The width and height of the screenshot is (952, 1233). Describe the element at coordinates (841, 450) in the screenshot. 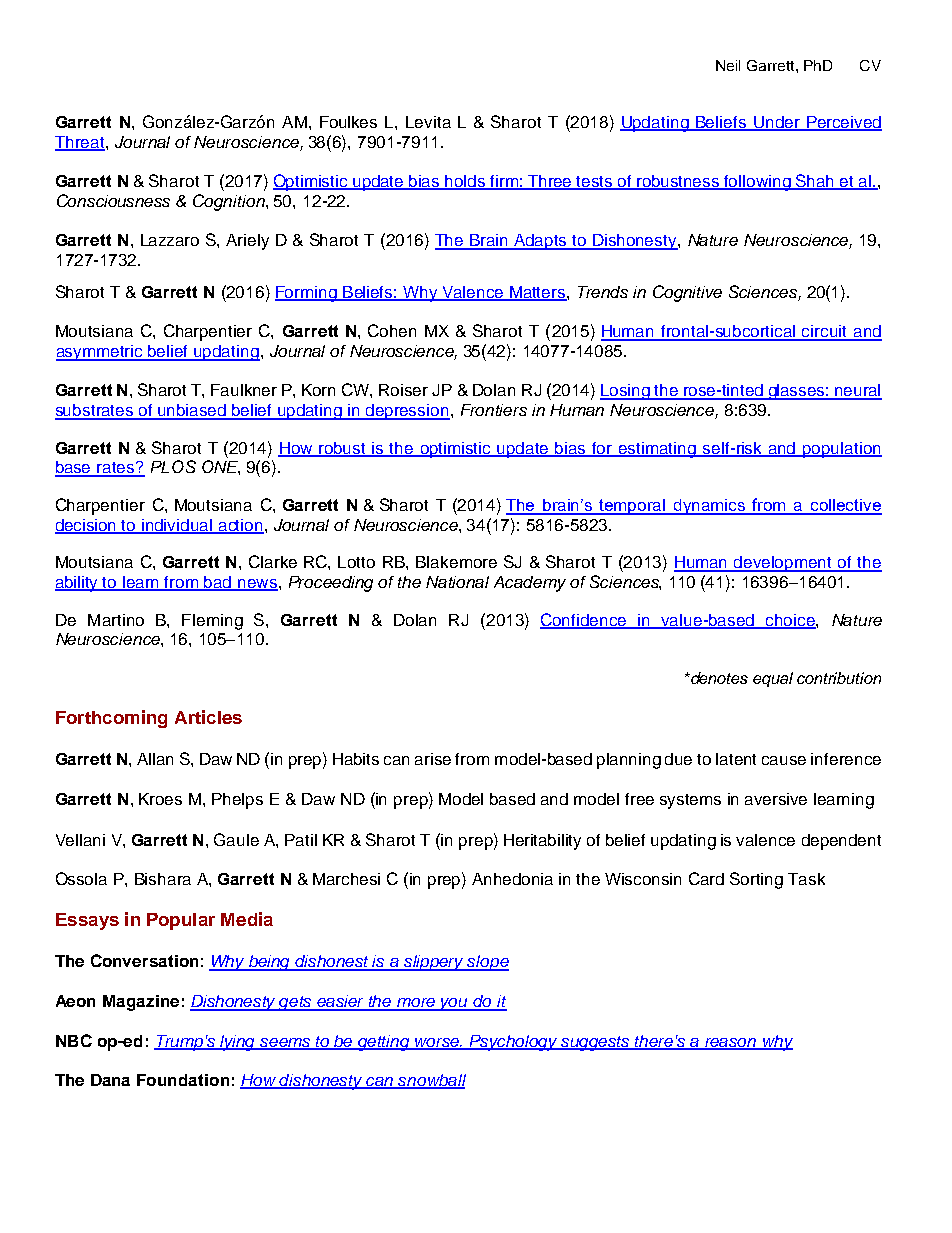

I see `population` at that location.
